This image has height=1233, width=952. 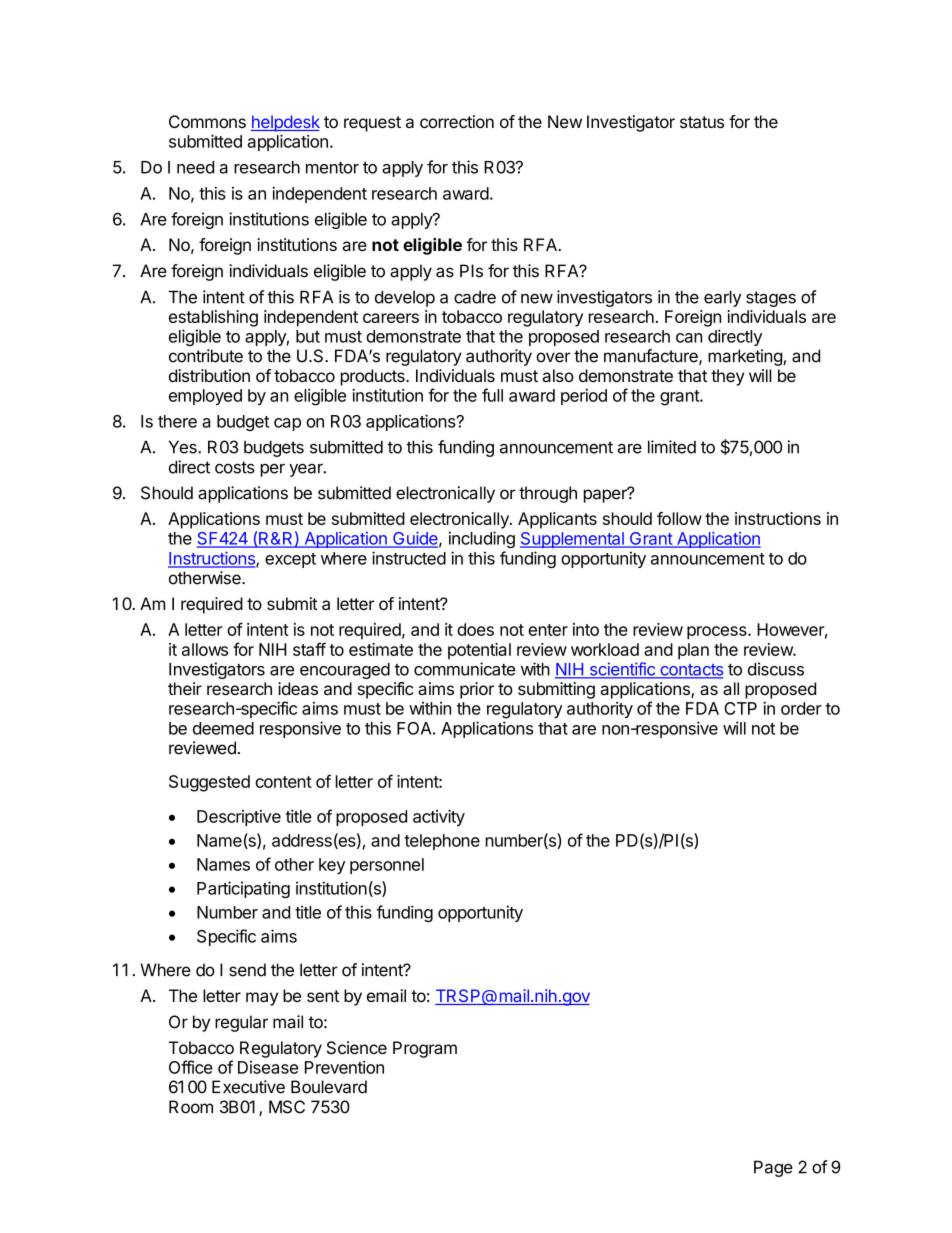 I want to click on helpdesk, so click(x=285, y=123).
